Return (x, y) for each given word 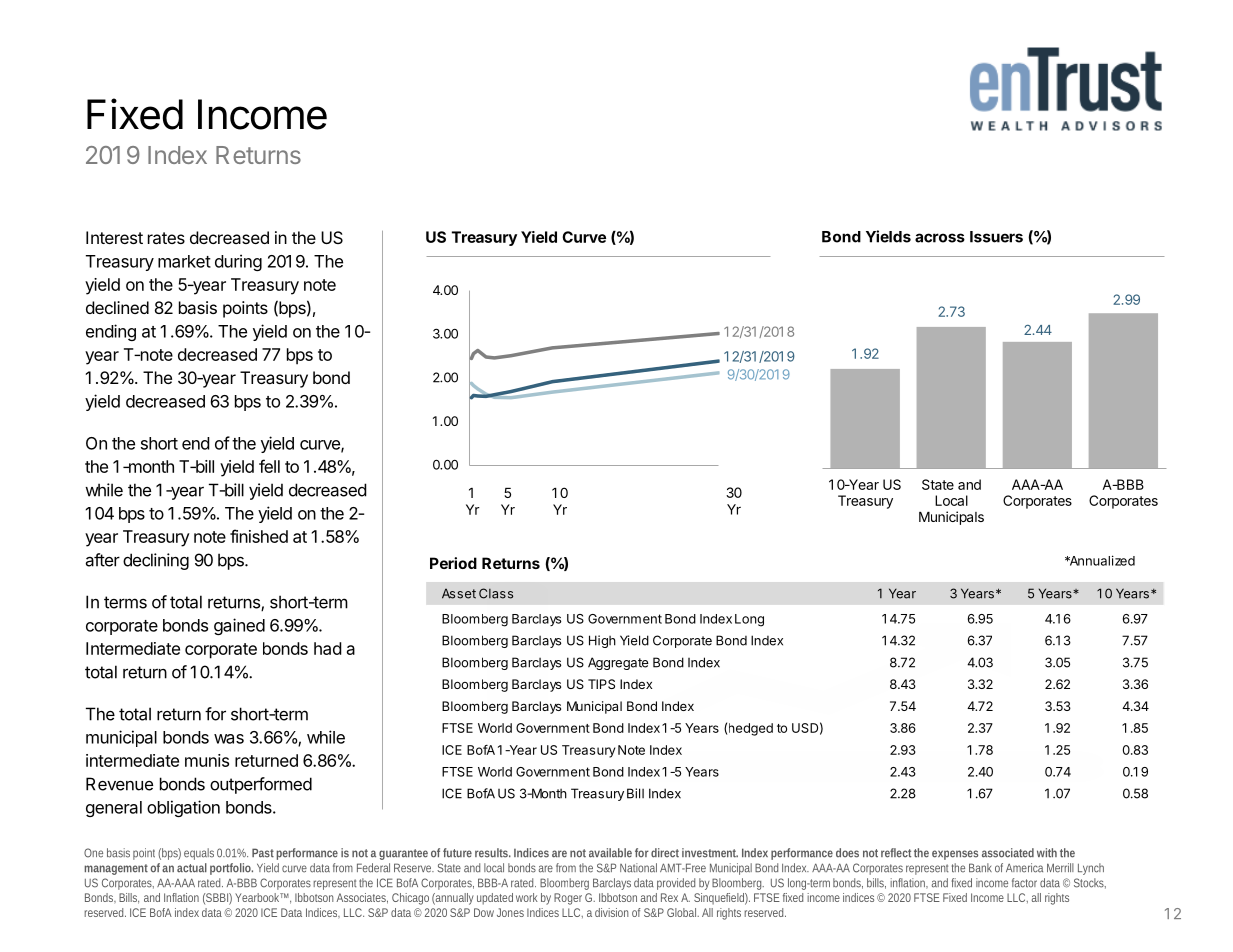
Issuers (996, 237)
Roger (568, 899)
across (940, 238)
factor (1024, 883)
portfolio (231, 869)
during (238, 262)
